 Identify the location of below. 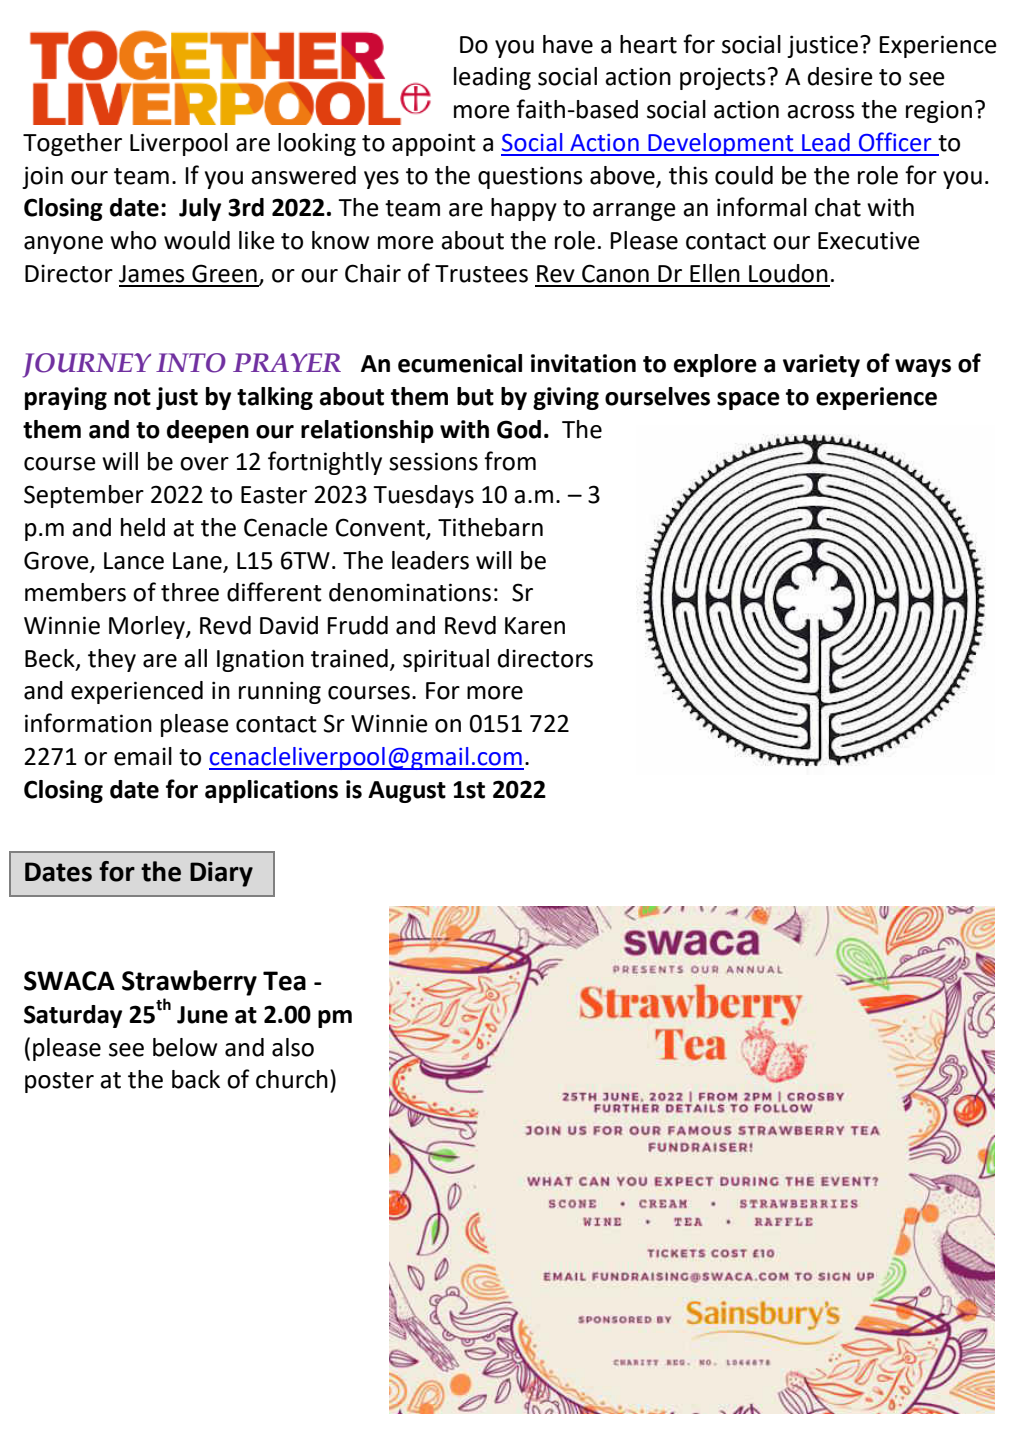
(185, 1047).
